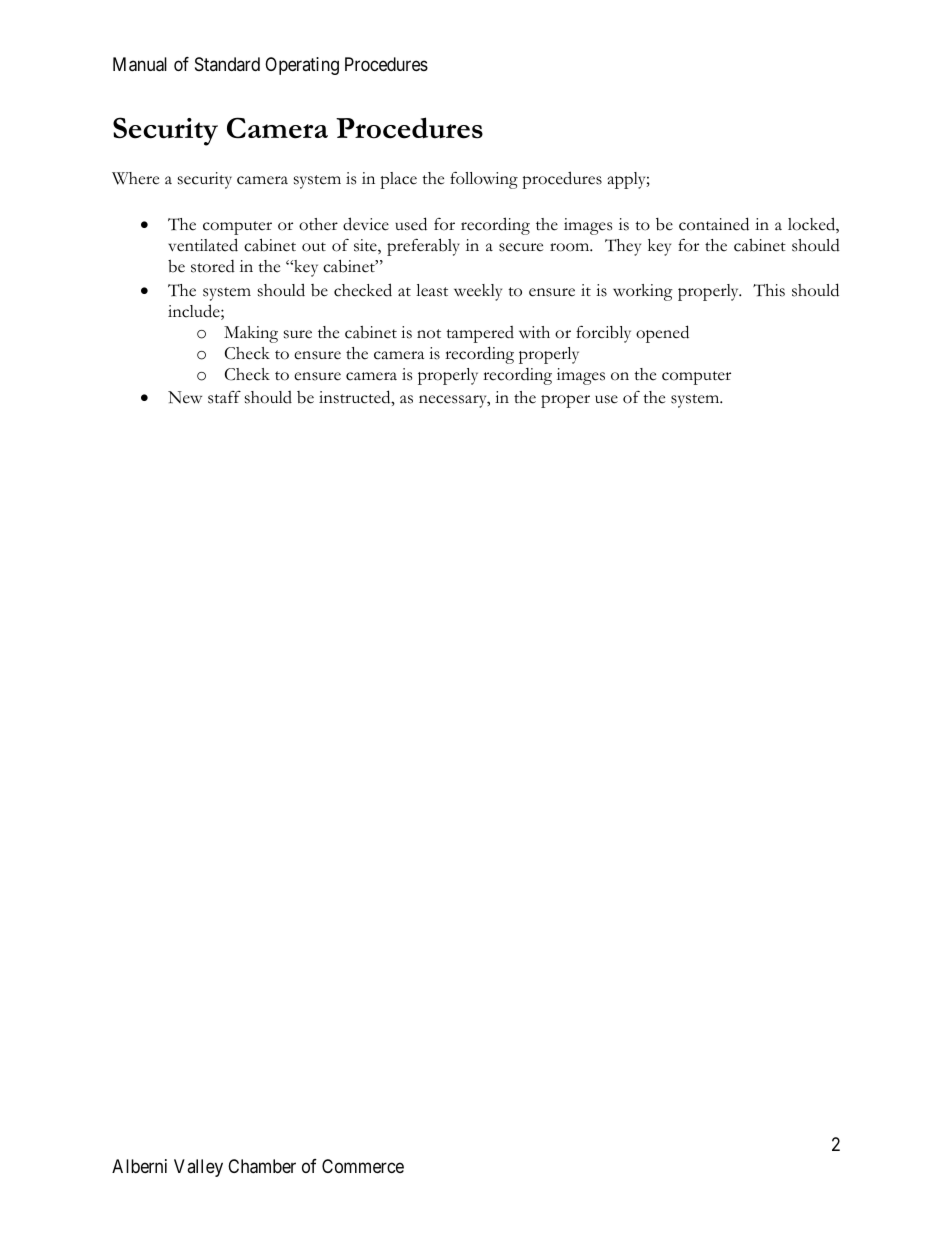 The image size is (952, 1233). I want to click on contained, so click(714, 224).
